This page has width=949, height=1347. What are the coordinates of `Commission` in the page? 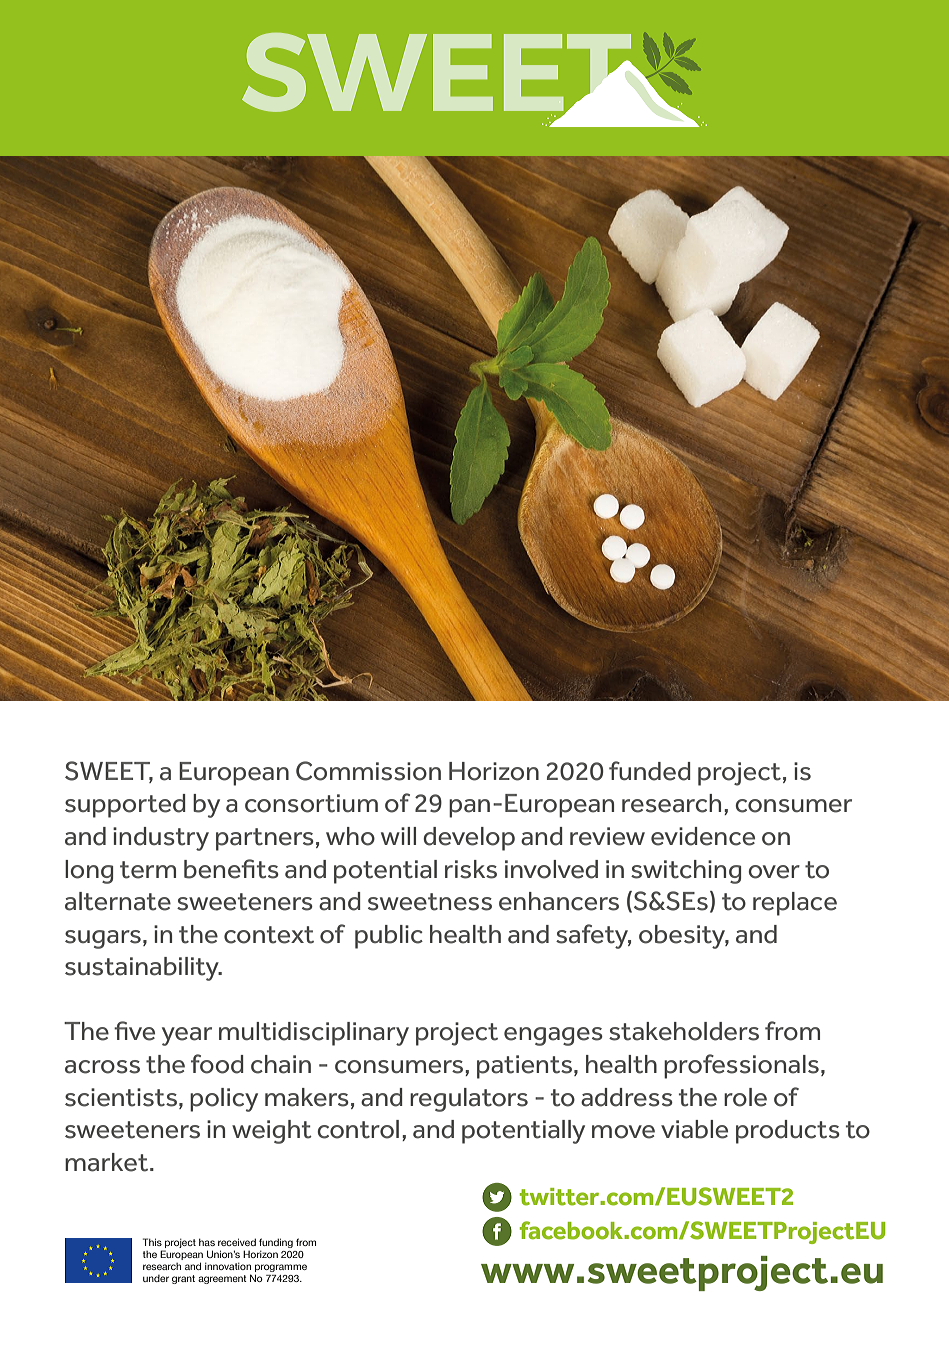 It's located at (368, 771).
